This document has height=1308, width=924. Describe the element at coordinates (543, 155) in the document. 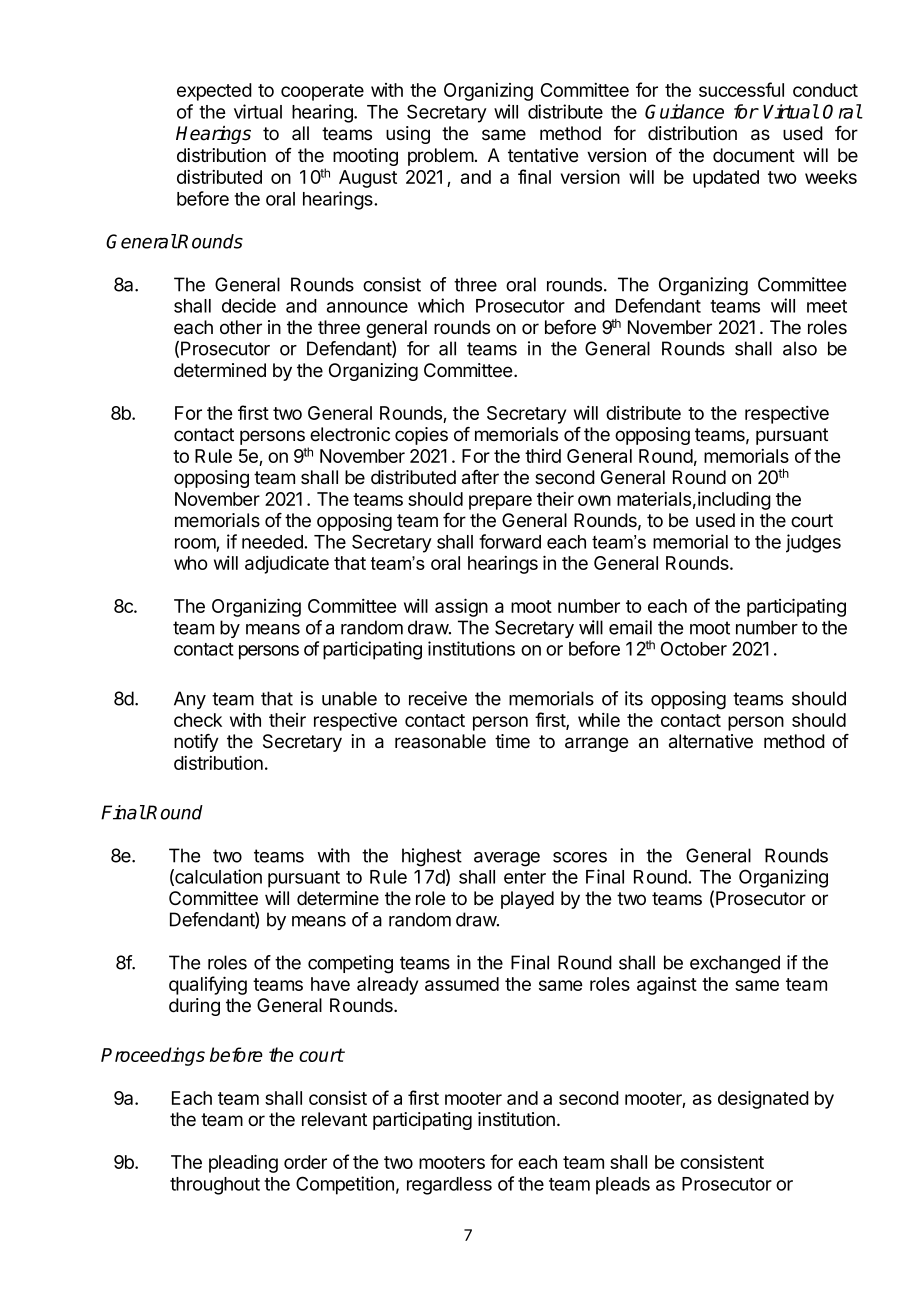

I see `tentative` at that location.
